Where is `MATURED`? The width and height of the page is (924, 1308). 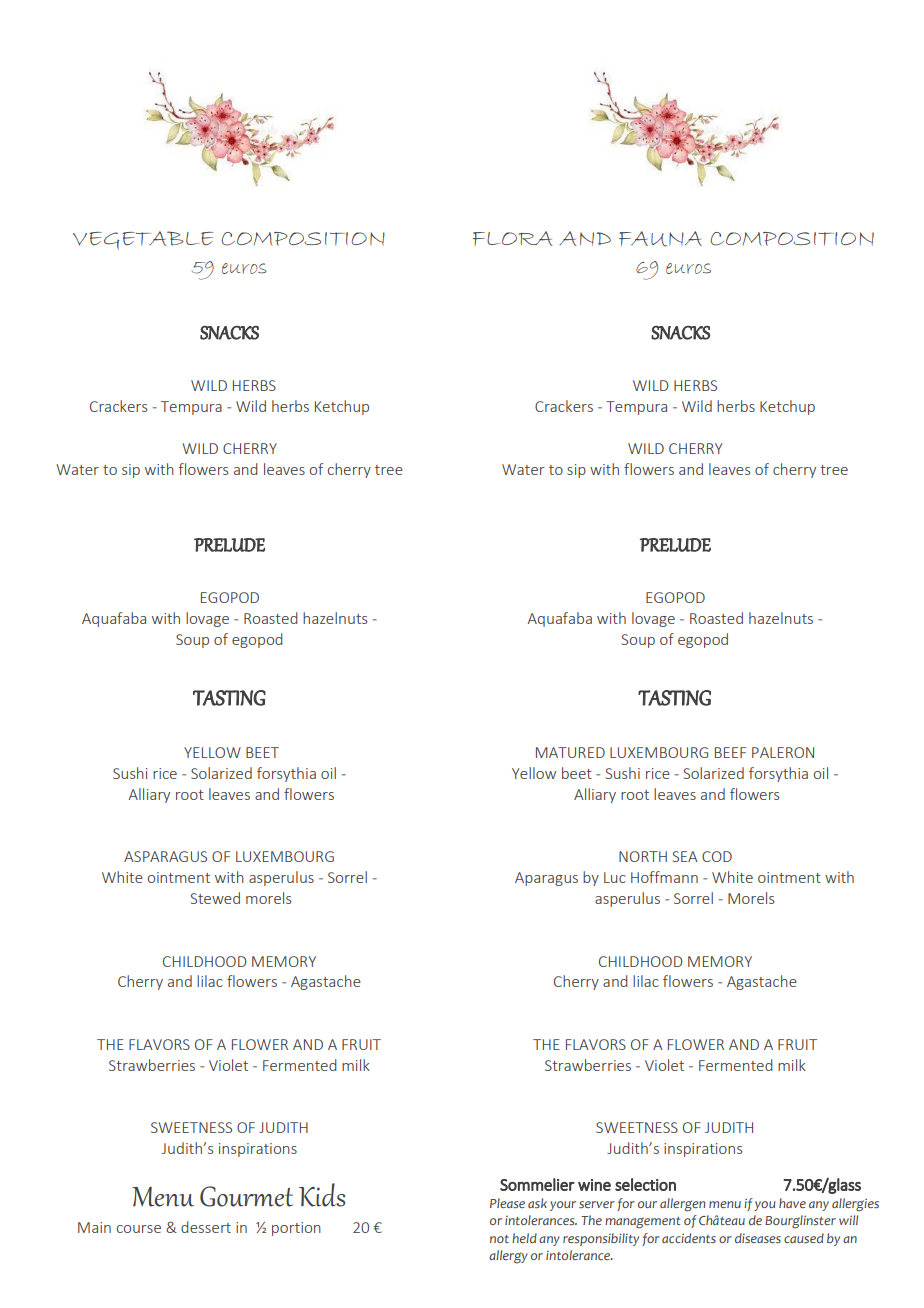
MATURED is located at coordinates (570, 752).
